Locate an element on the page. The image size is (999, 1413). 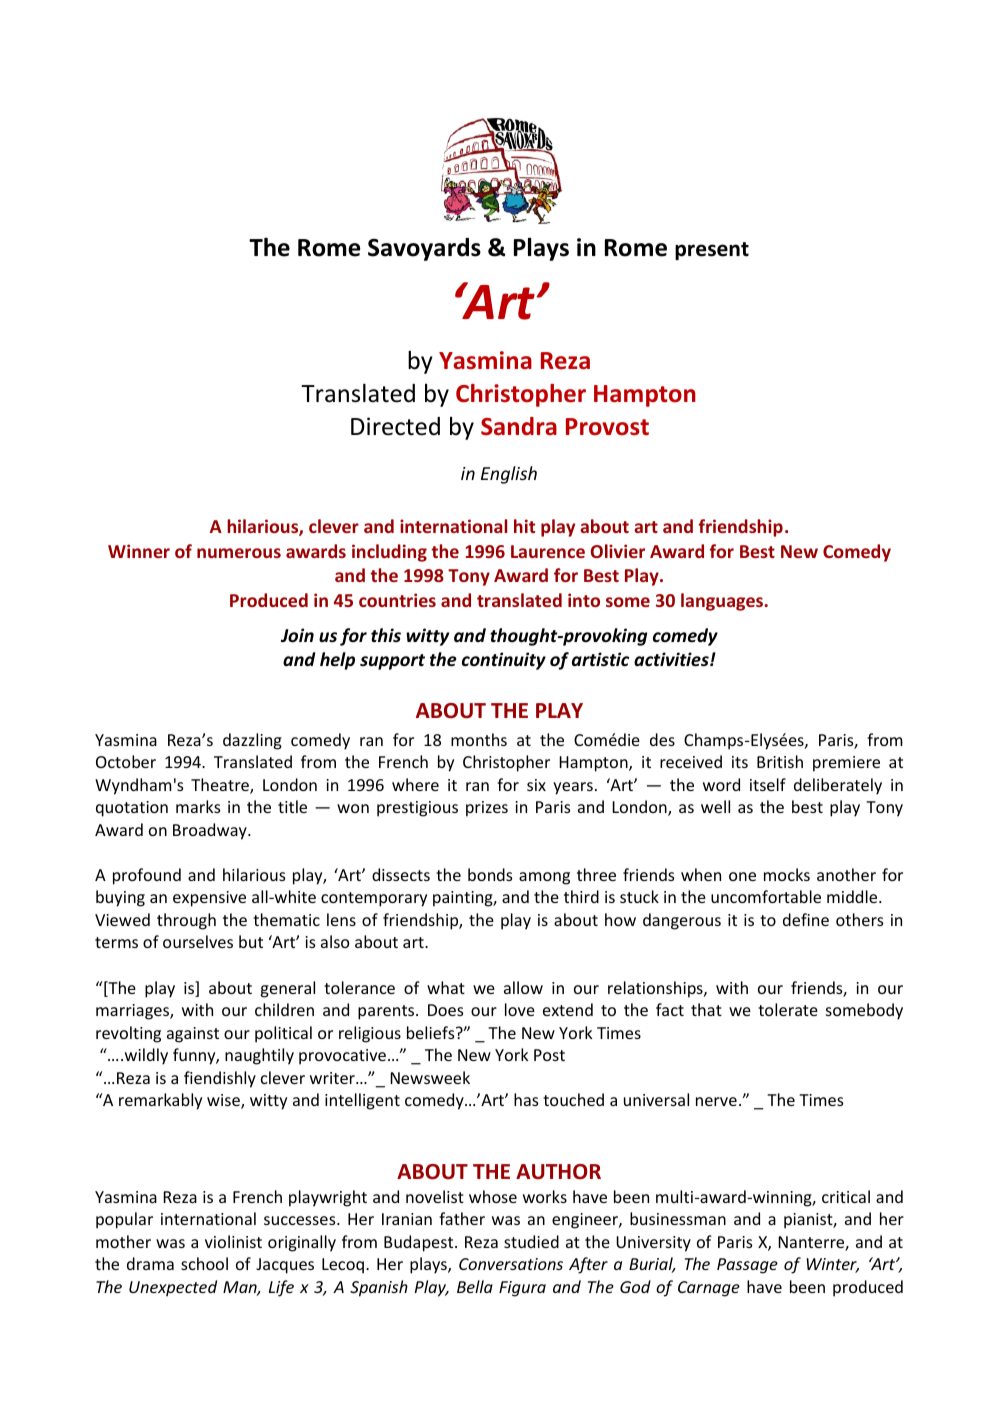
expensive is located at coordinates (209, 899).
